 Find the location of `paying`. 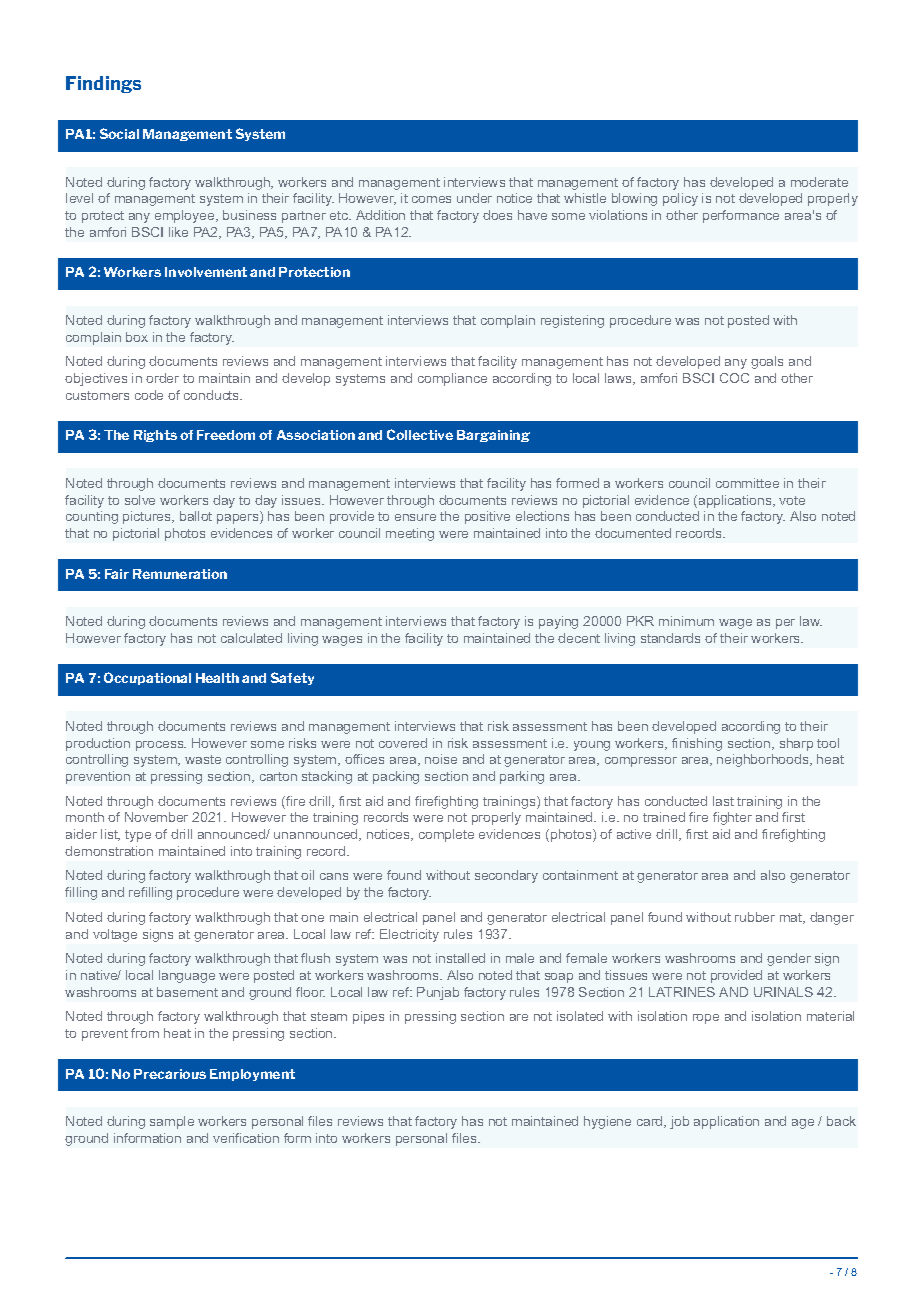

paying is located at coordinates (558, 622).
